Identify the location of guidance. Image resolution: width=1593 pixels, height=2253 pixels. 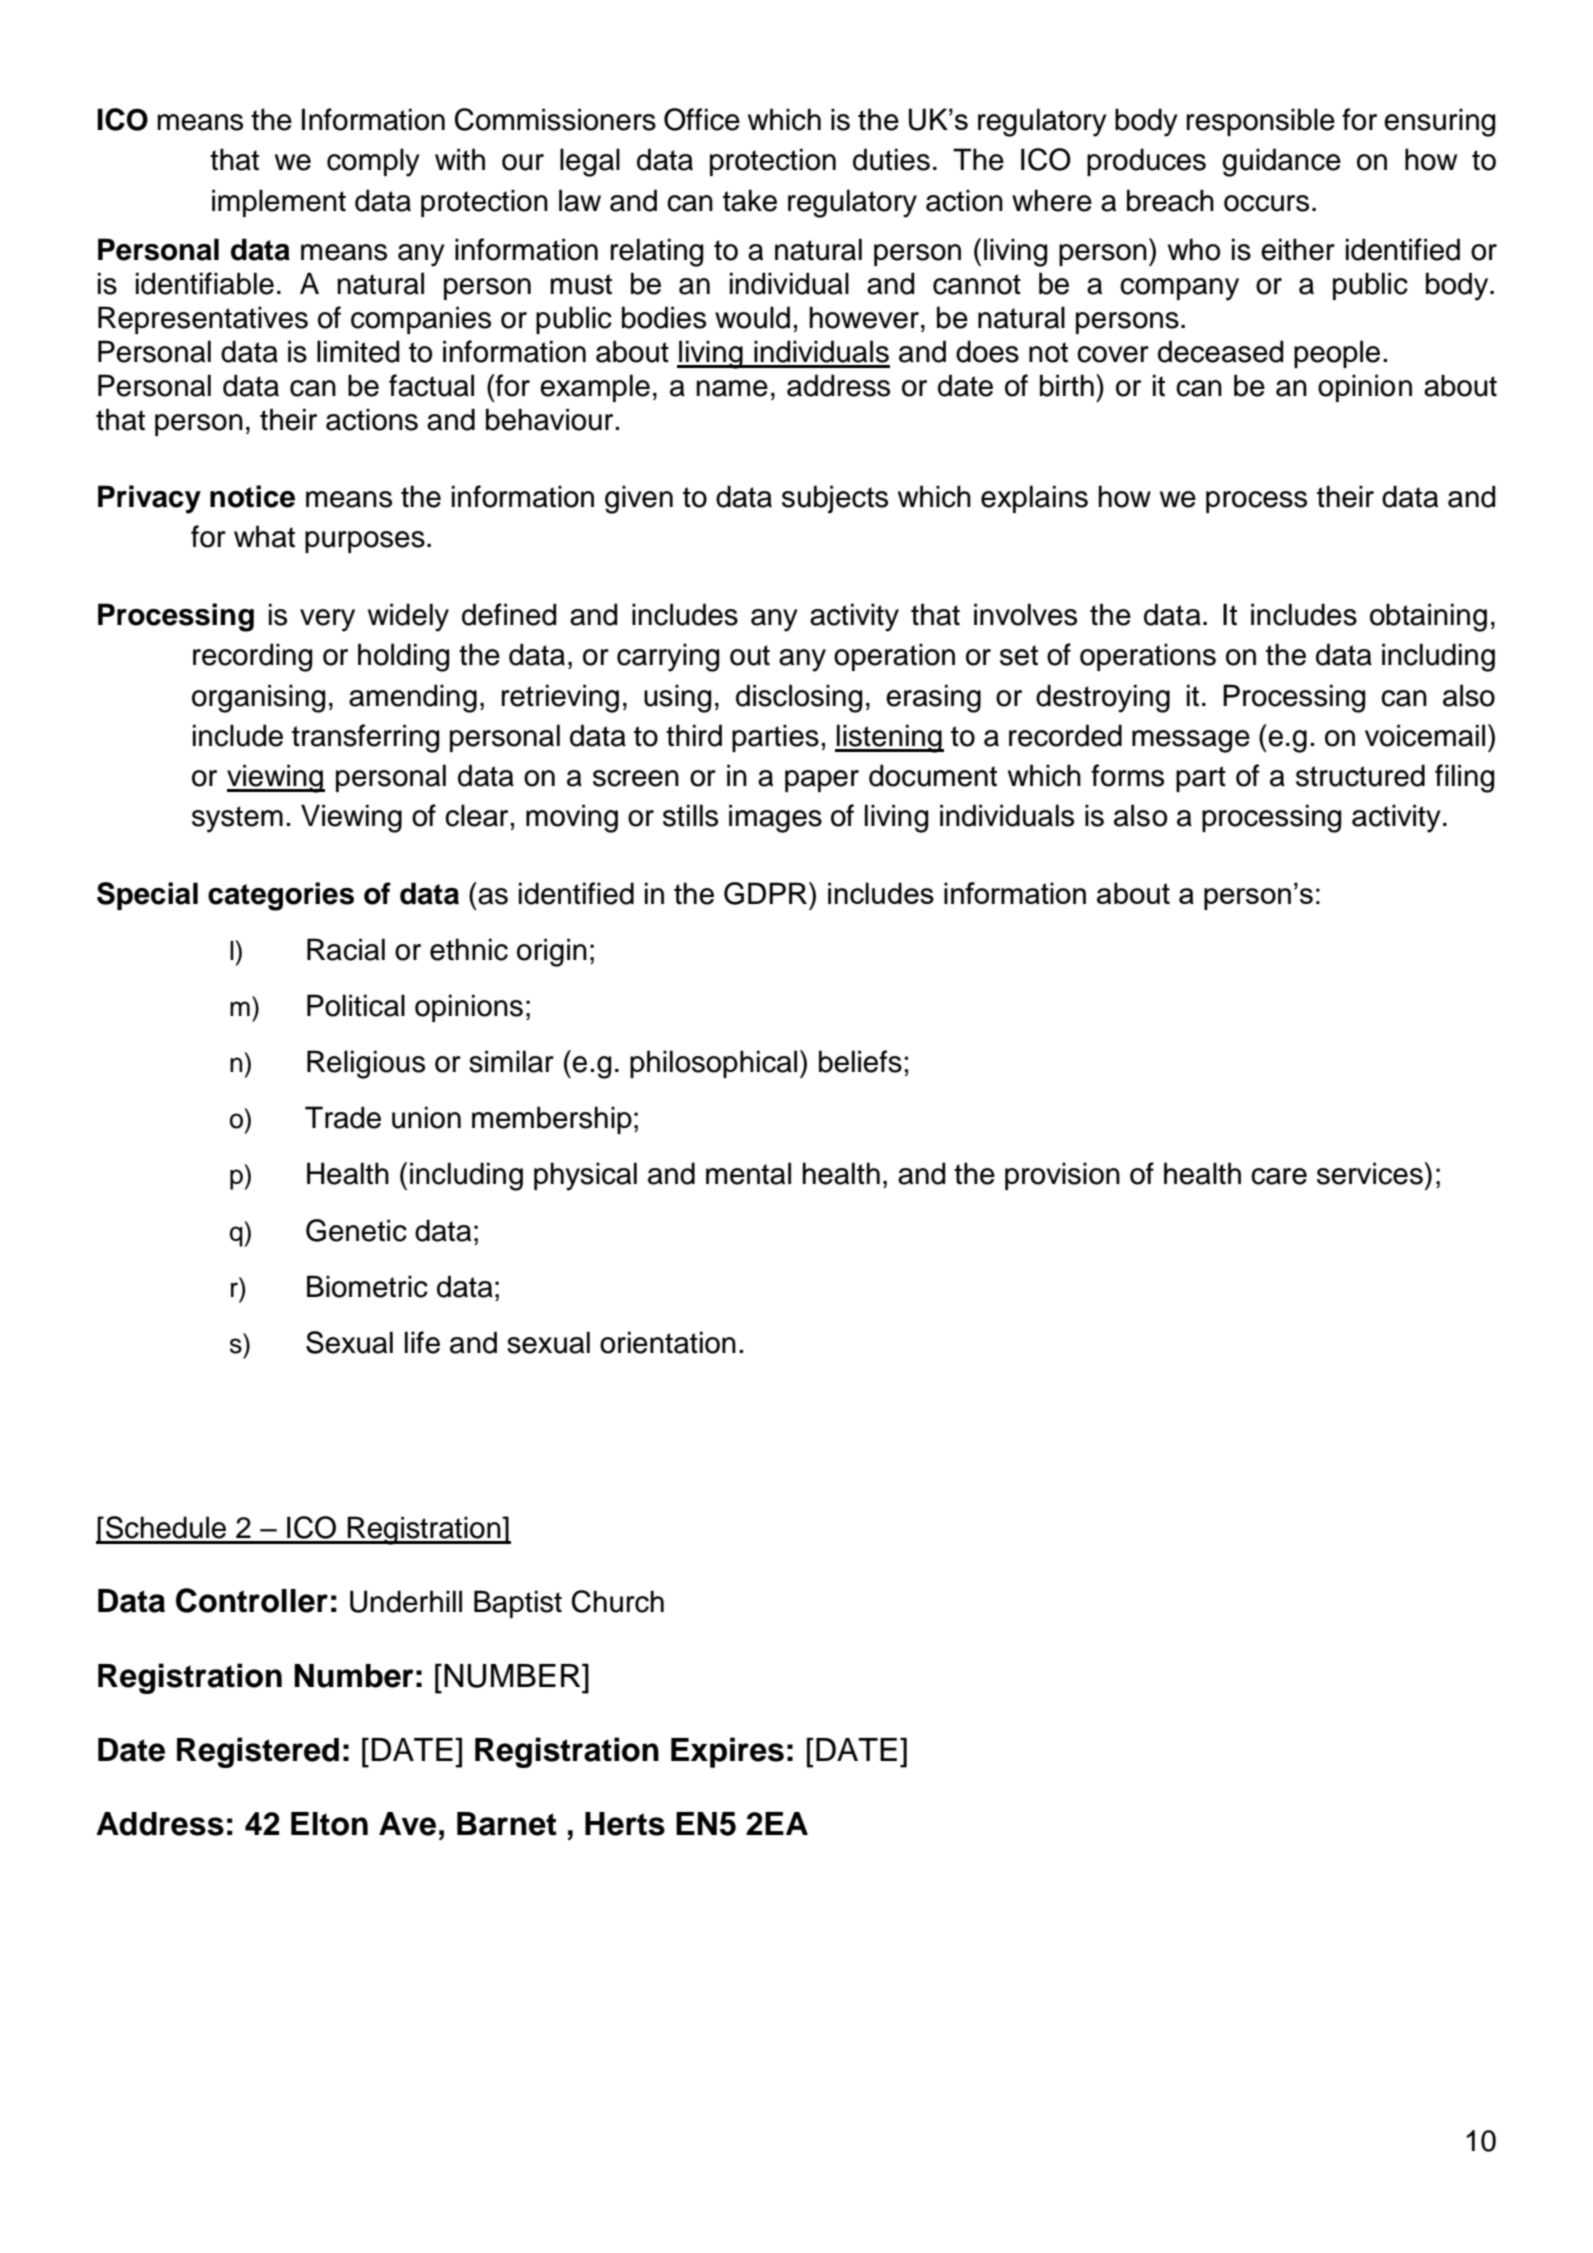
(1281, 162).
